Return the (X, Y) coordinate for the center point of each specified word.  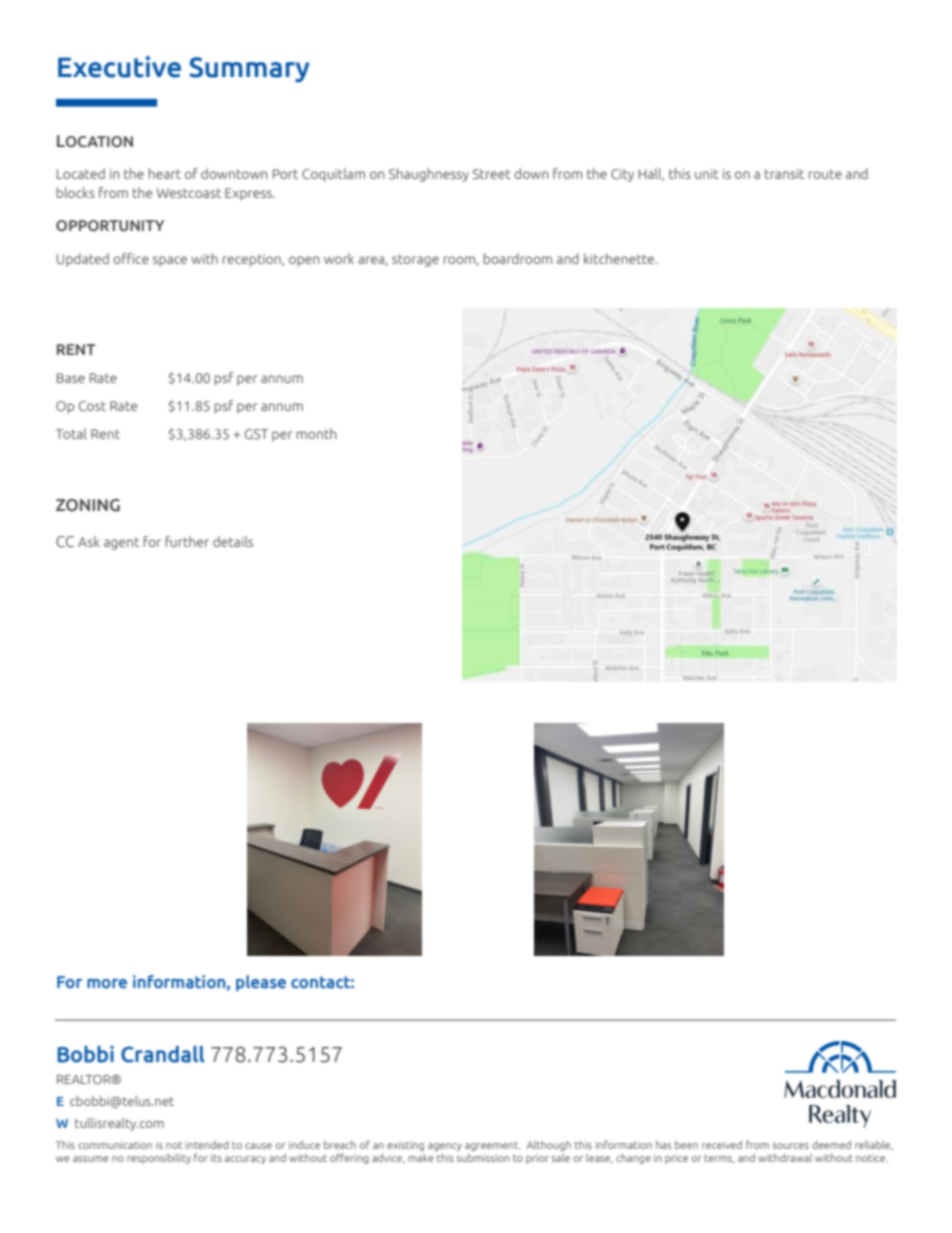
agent (121, 543)
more (107, 983)
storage (415, 260)
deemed (831, 1144)
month (317, 433)
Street (492, 174)
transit (784, 174)
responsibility (159, 1158)
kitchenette (620, 258)
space (170, 261)
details (233, 541)
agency (445, 1147)
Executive (119, 67)
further (187, 541)
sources (791, 1146)
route (825, 174)
